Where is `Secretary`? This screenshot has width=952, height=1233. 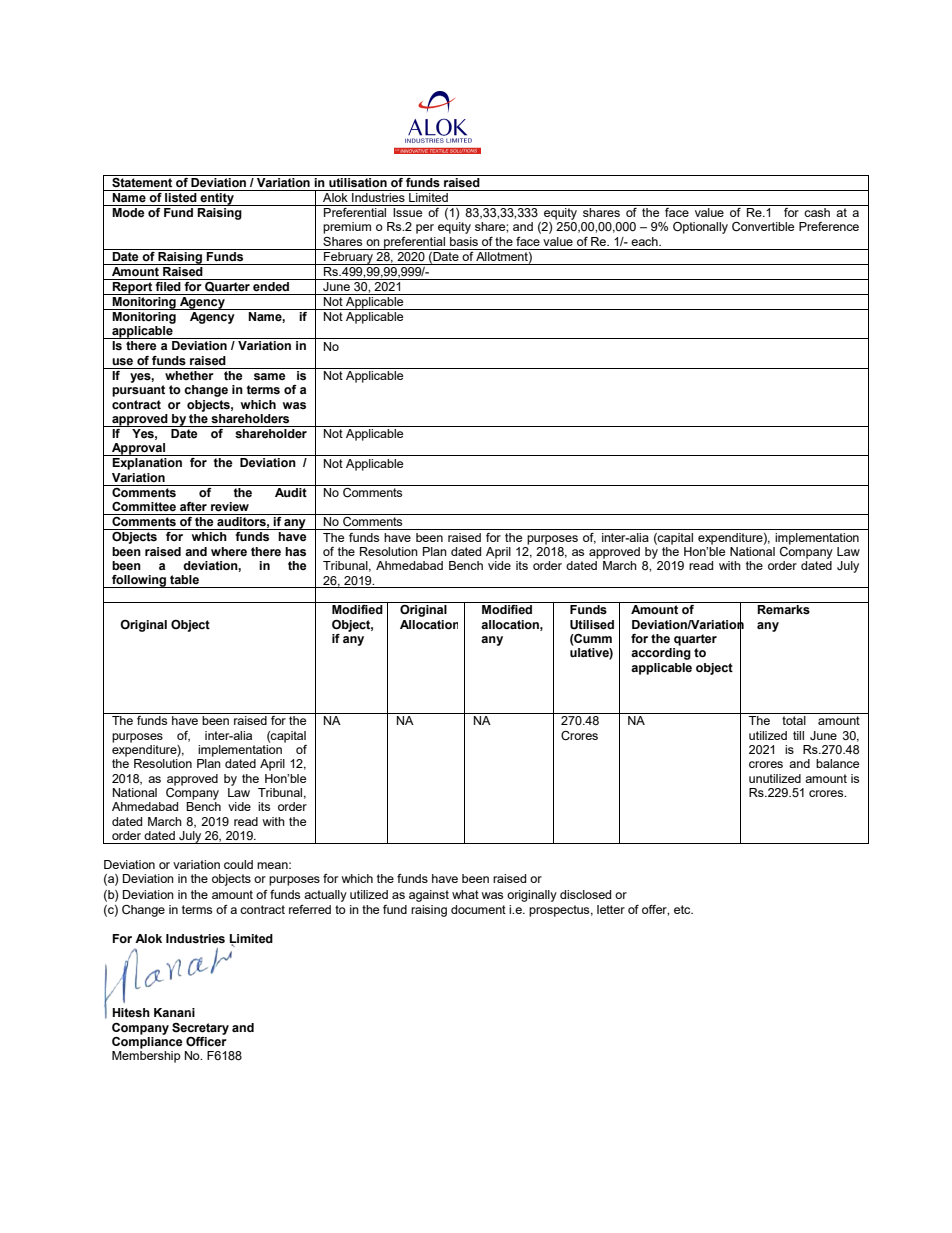
Secretary is located at coordinates (200, 1029).
